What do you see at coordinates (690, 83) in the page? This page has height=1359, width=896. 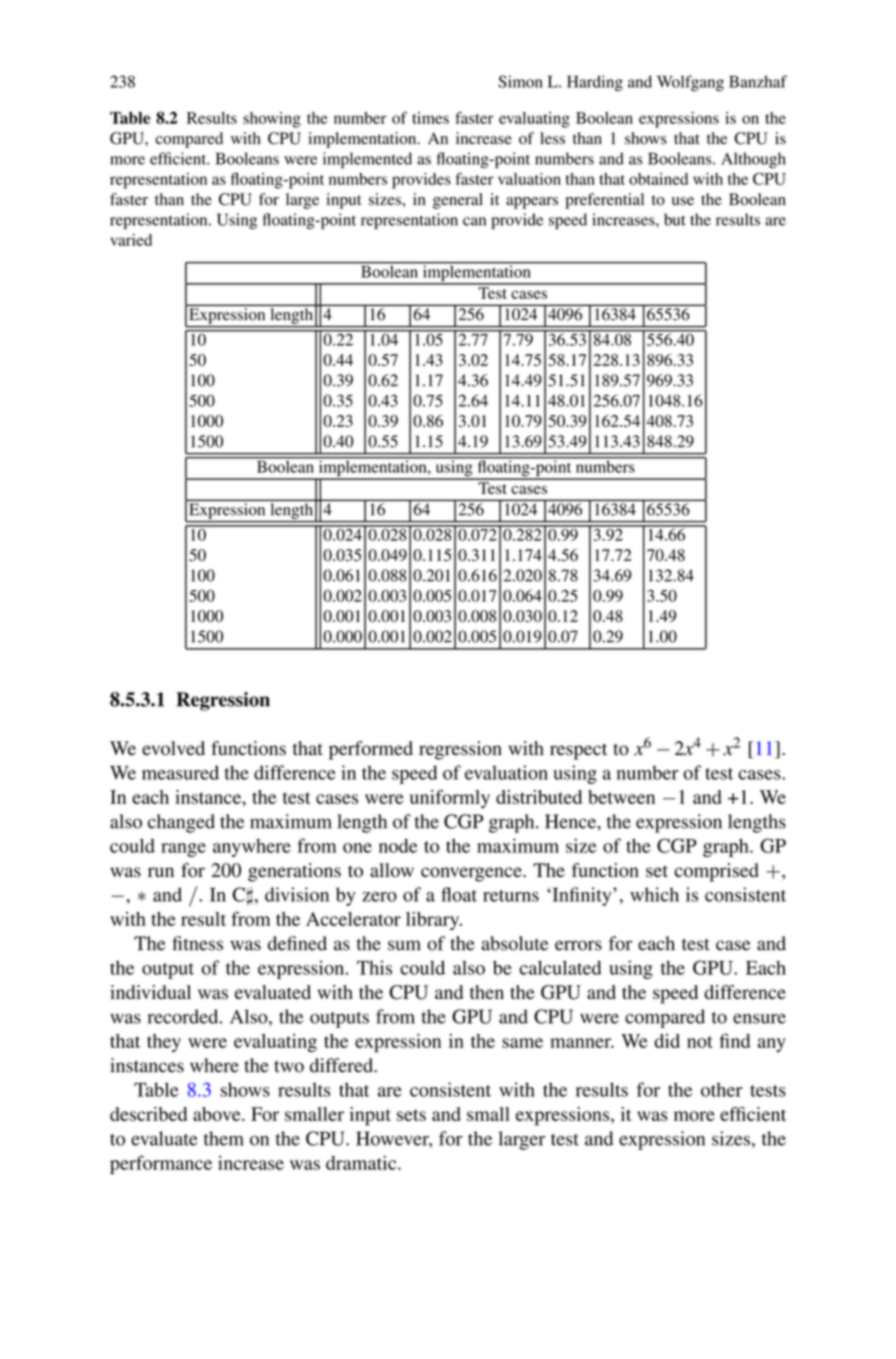 I see `Wolfgang` at bounding box center [690, 83].
